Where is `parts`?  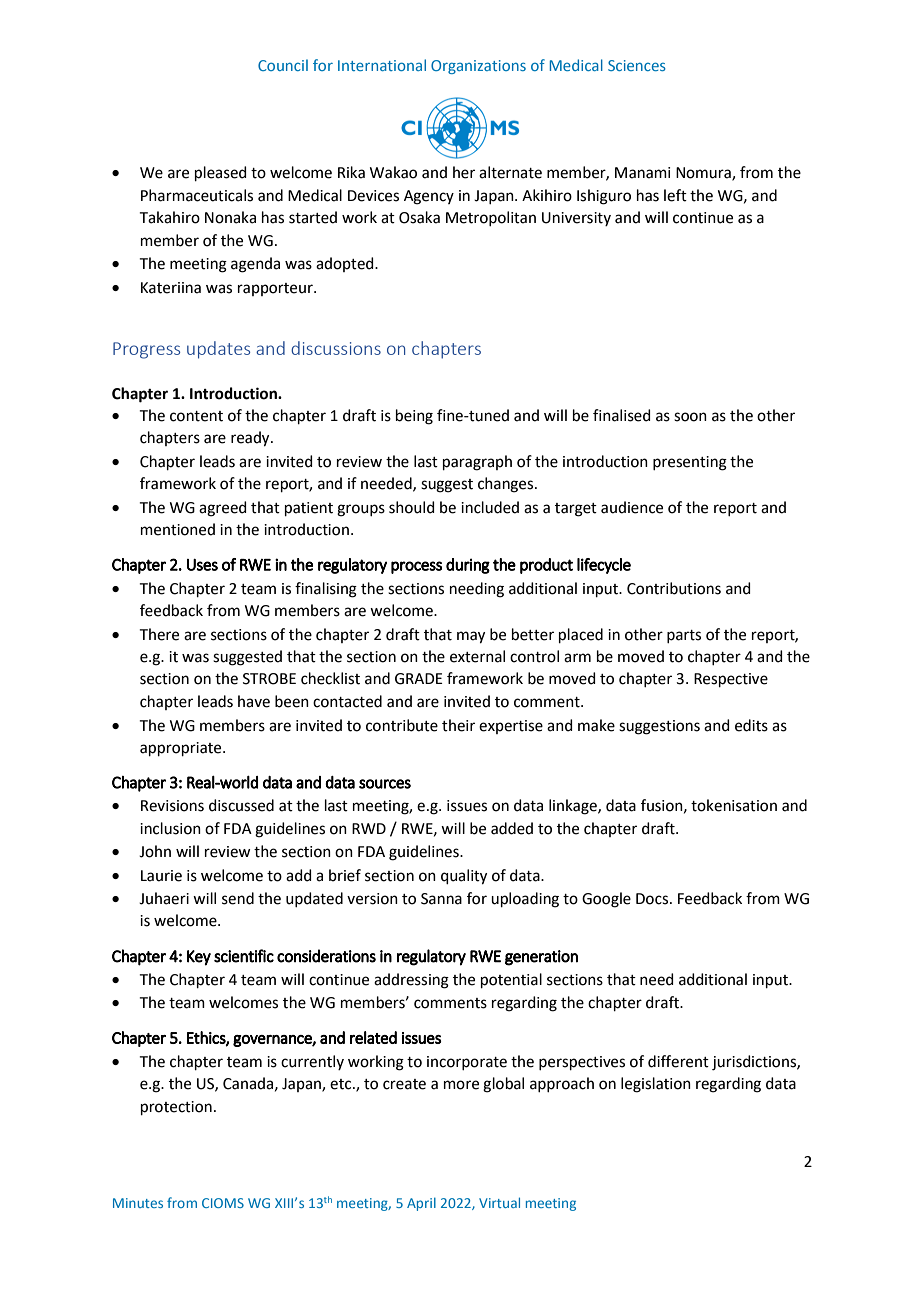 parts is located at coordinates (684, 636).
